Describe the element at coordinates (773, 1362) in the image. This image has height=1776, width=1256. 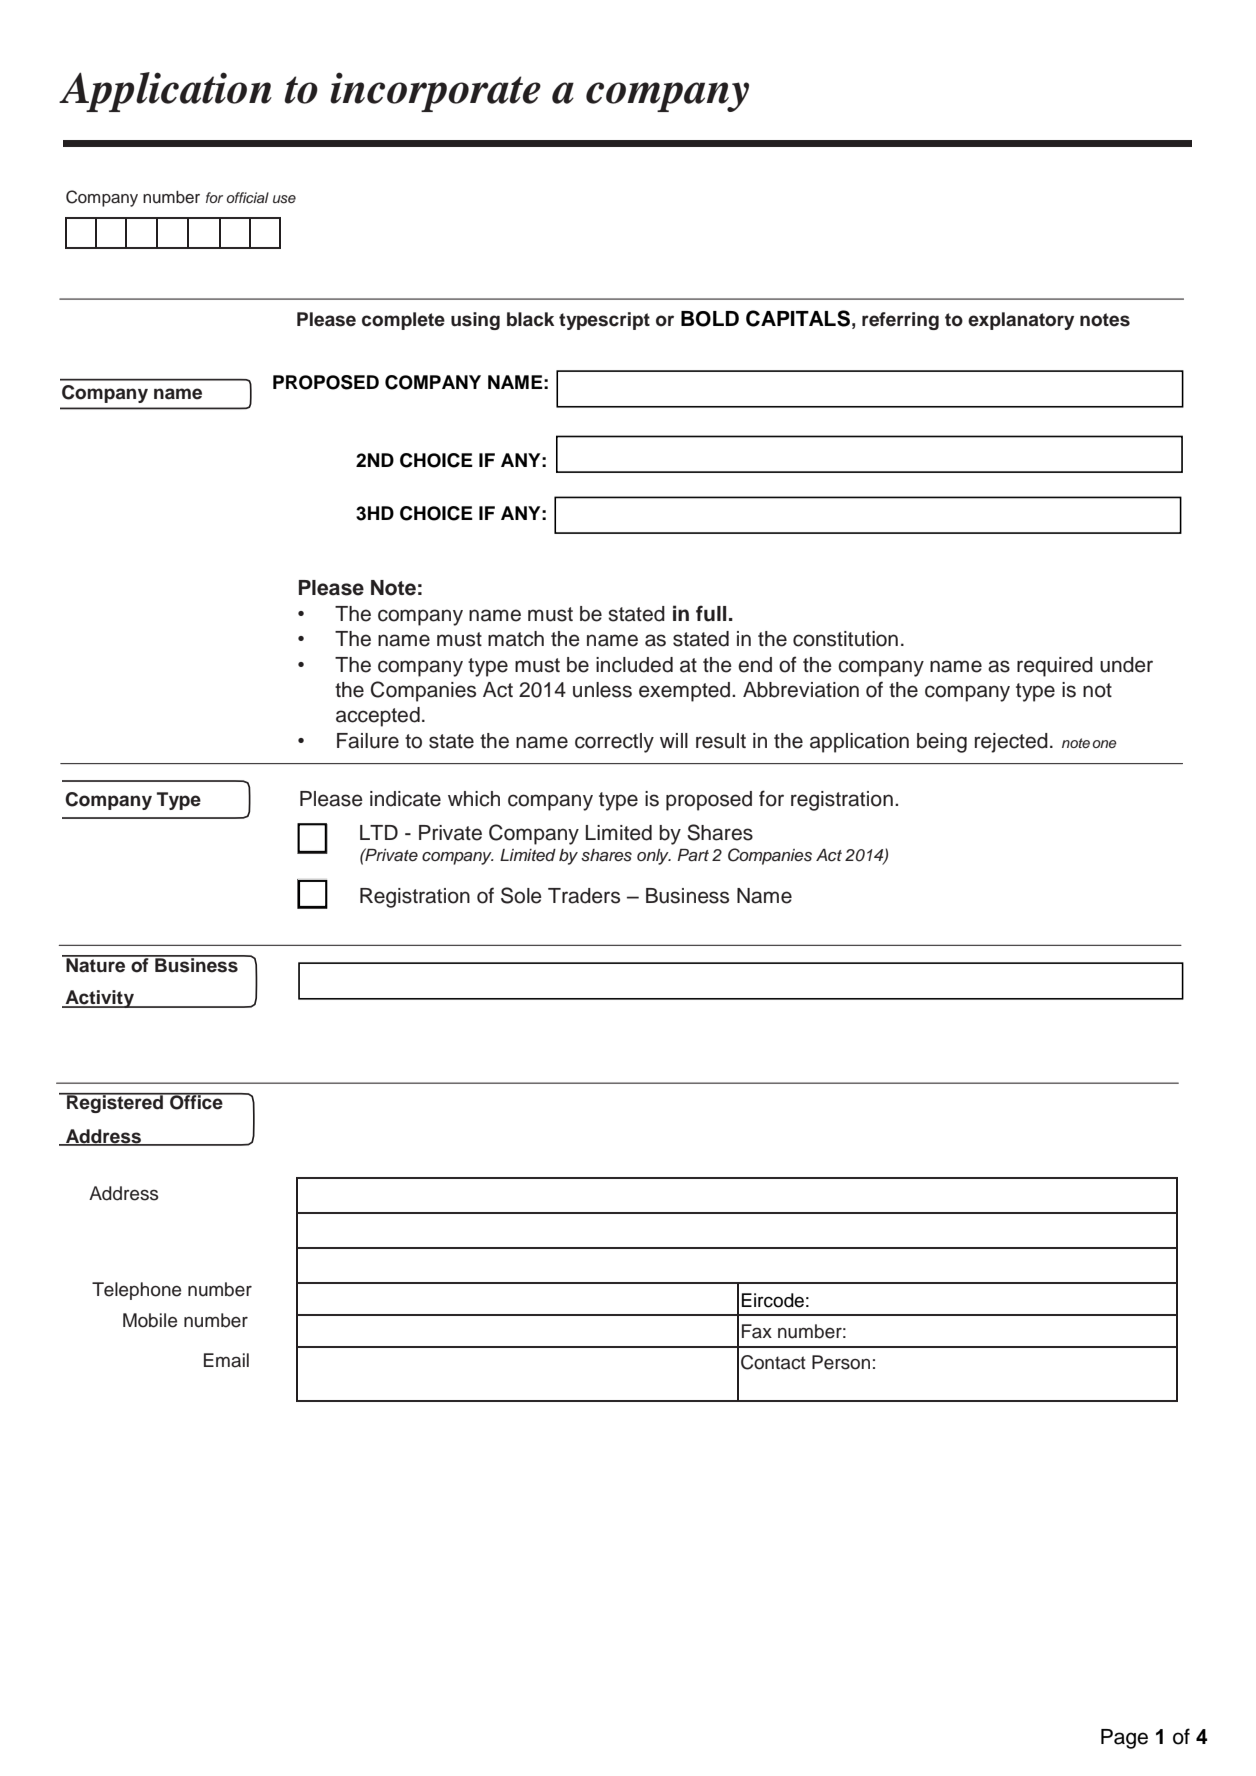
I see `Contact` at that location.
